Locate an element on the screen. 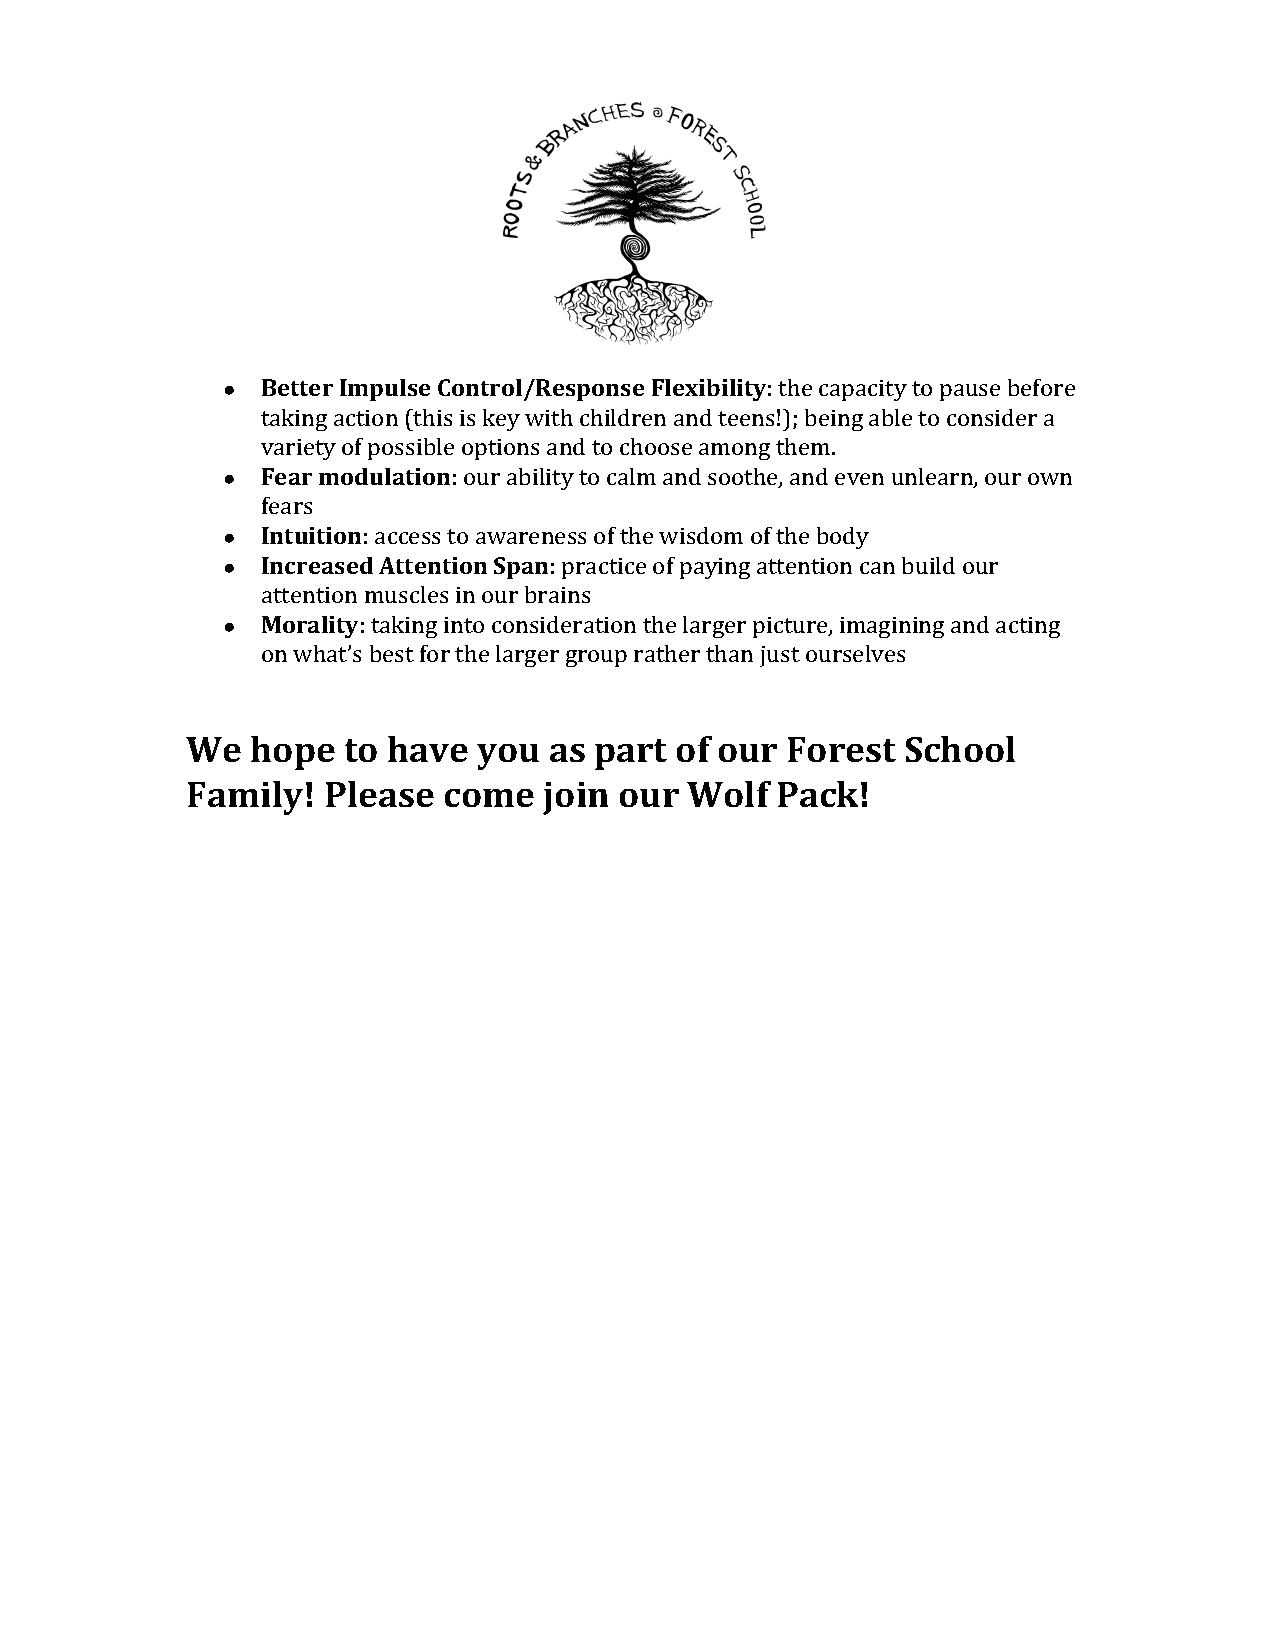 The height and width of the screenshot is (1643, 1269). build is located at coordinates (928, 565).
